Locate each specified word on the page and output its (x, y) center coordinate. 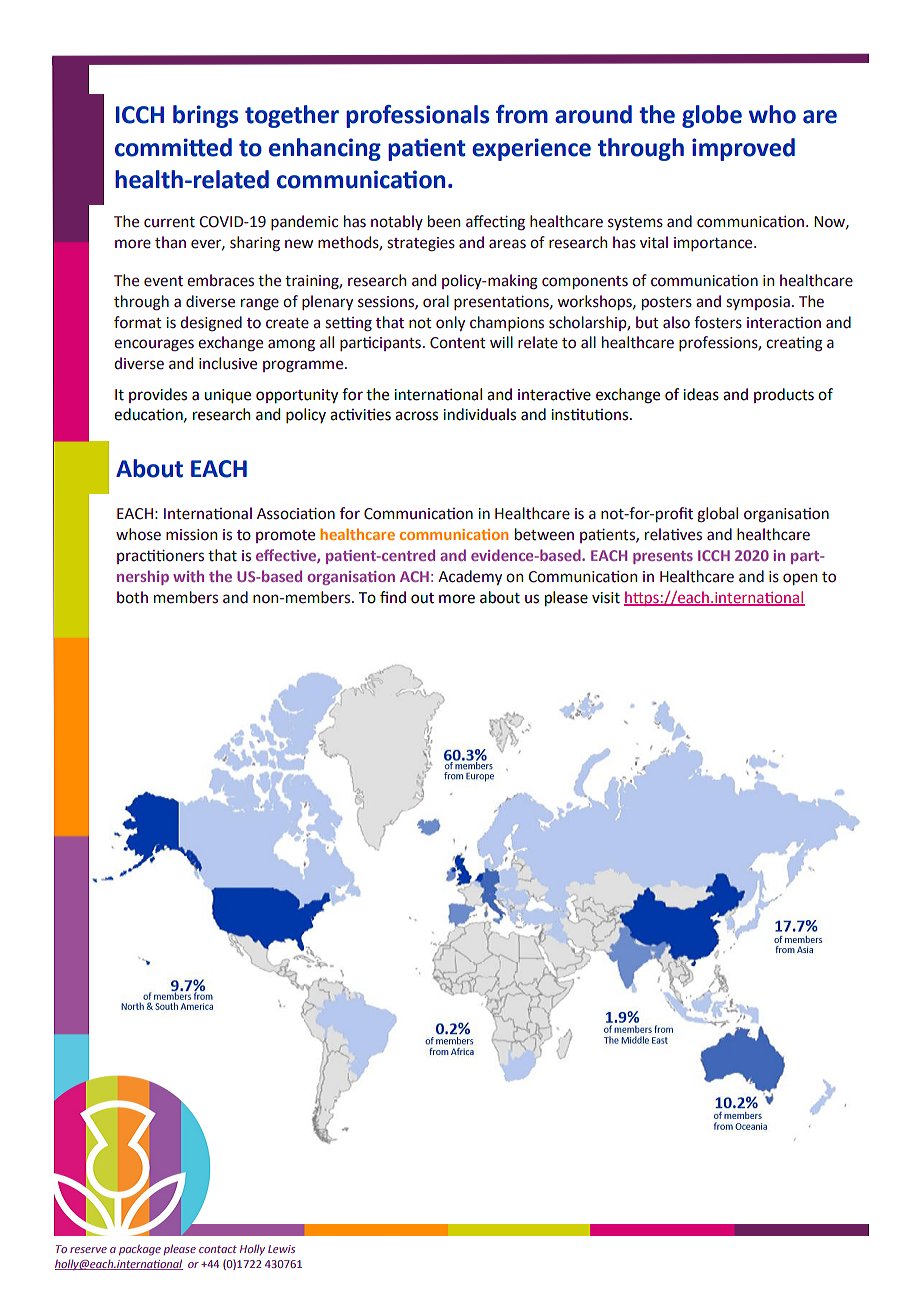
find (393, 597)
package (140, 1250)
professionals (417, 116)
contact (218, 1249)
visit (606, 598)
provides (158, 395)
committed (173, 147)
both (132, 597)
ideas (701, 394)
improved (743, 149)
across (416, 416)
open (800, 579)
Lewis (281, 1249)
